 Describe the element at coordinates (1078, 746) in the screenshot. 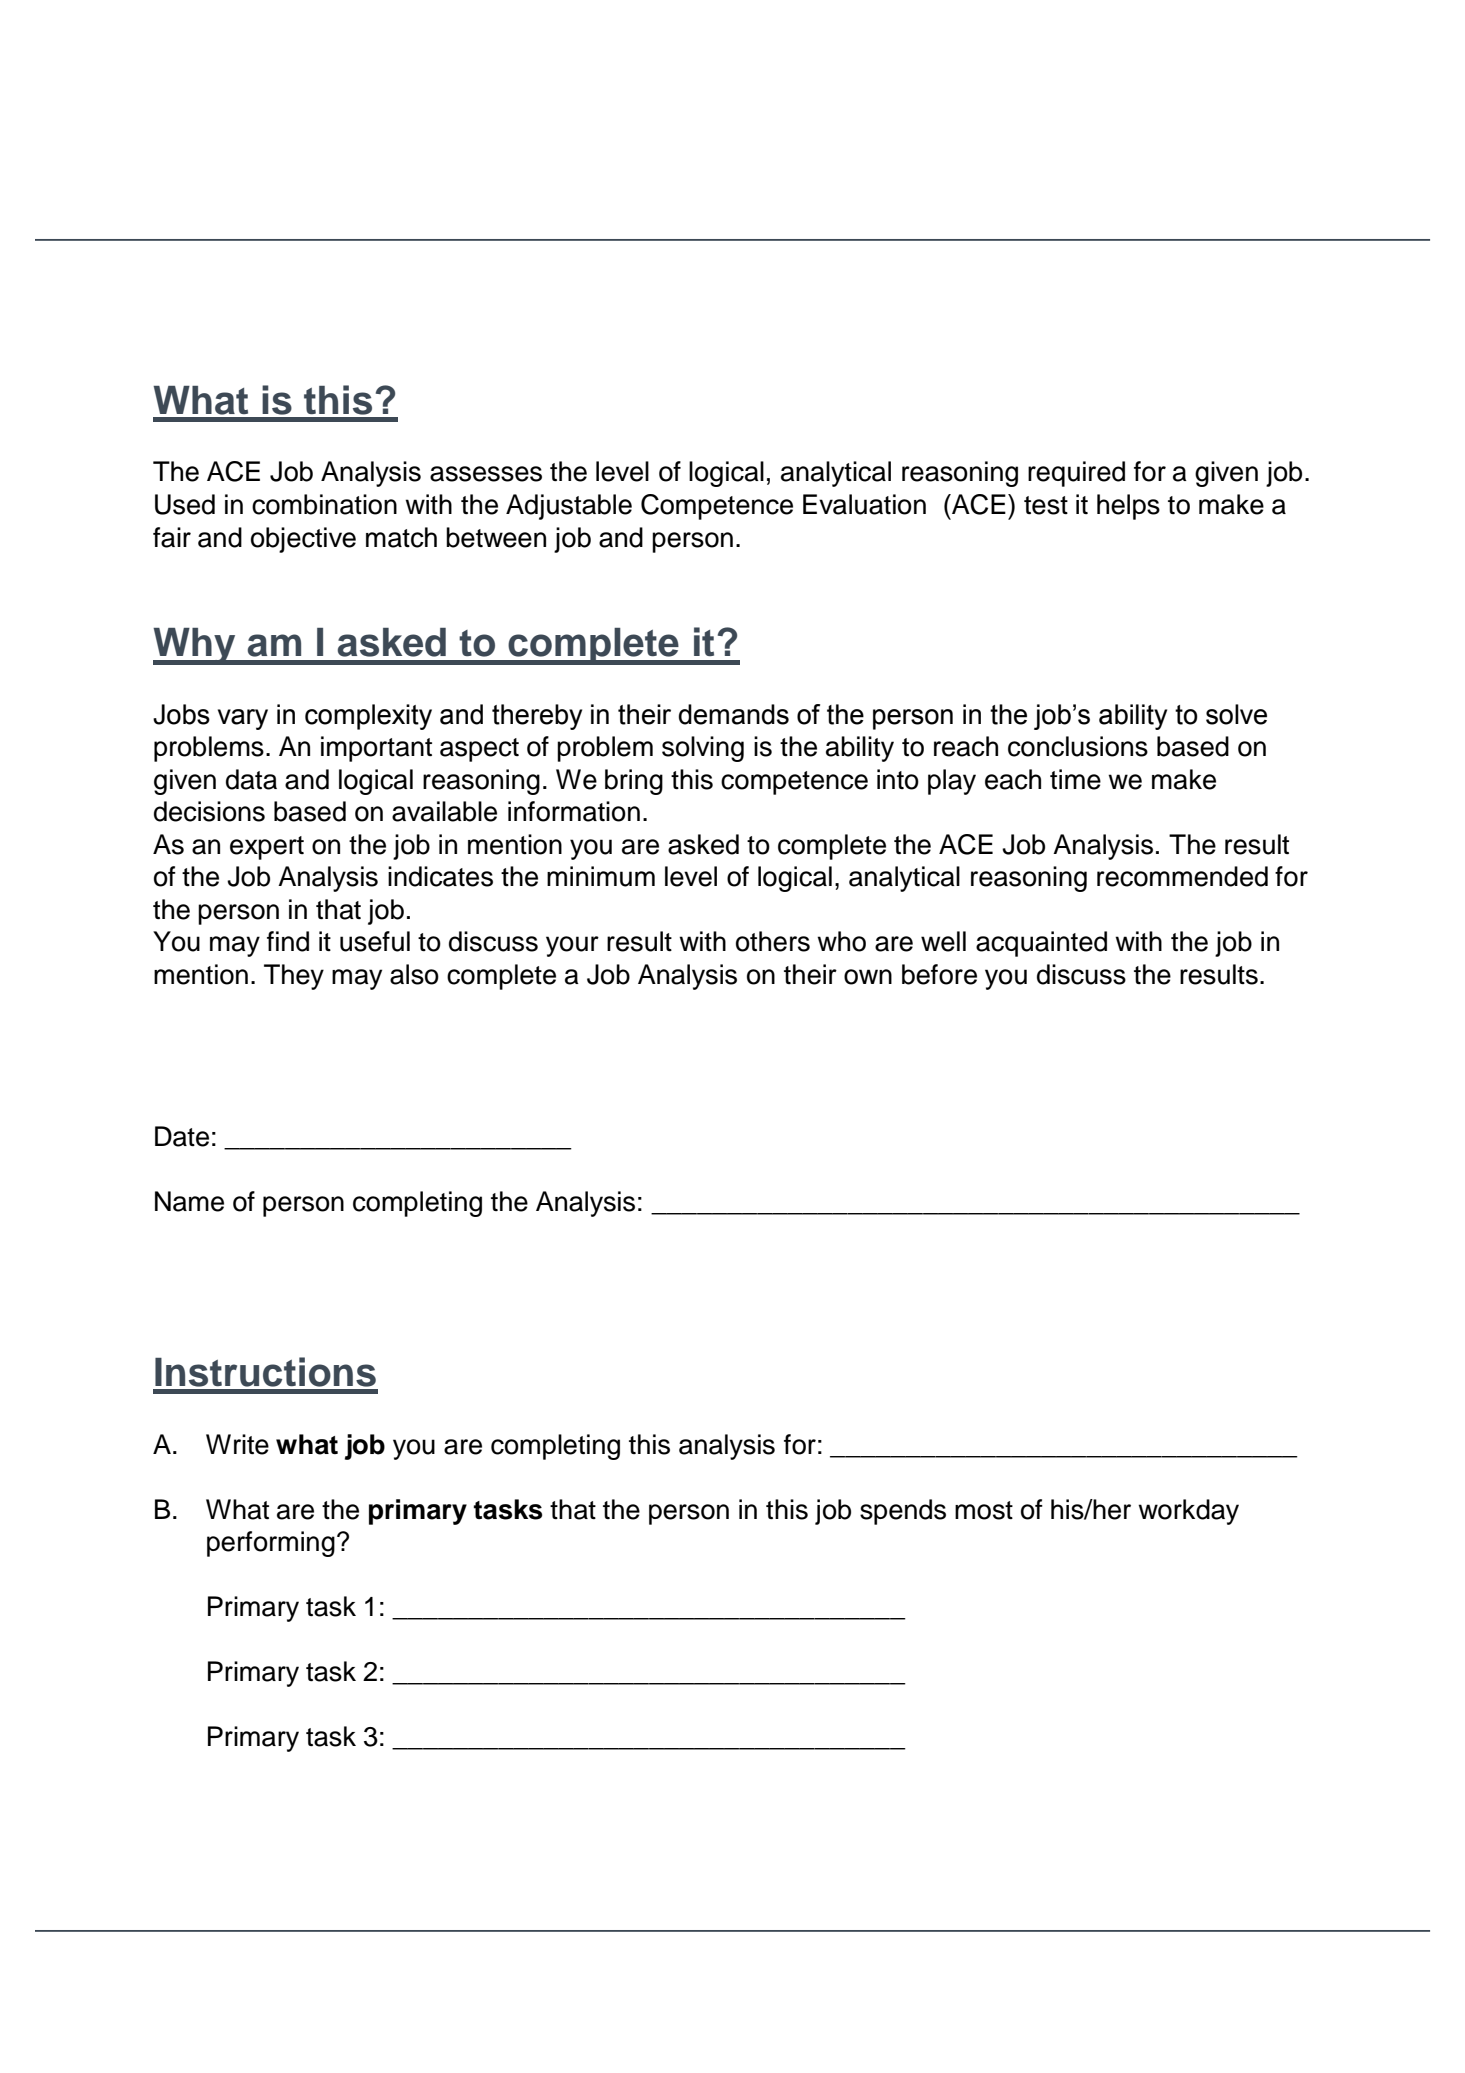

I see `conclusions` at that location.
